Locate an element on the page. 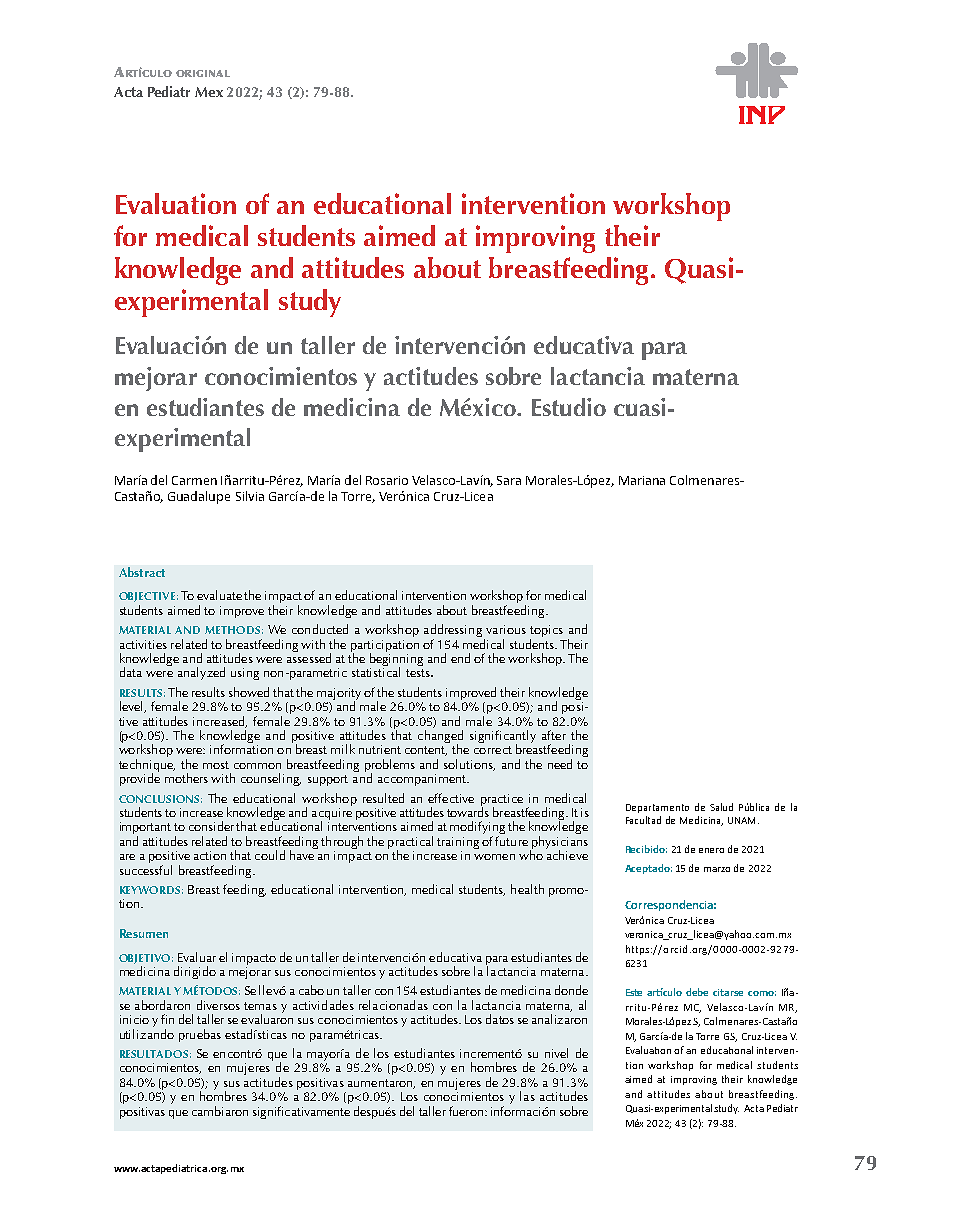 The width and height of the document is (958, 1232). analyzed is located at coordinates (201, 673).
